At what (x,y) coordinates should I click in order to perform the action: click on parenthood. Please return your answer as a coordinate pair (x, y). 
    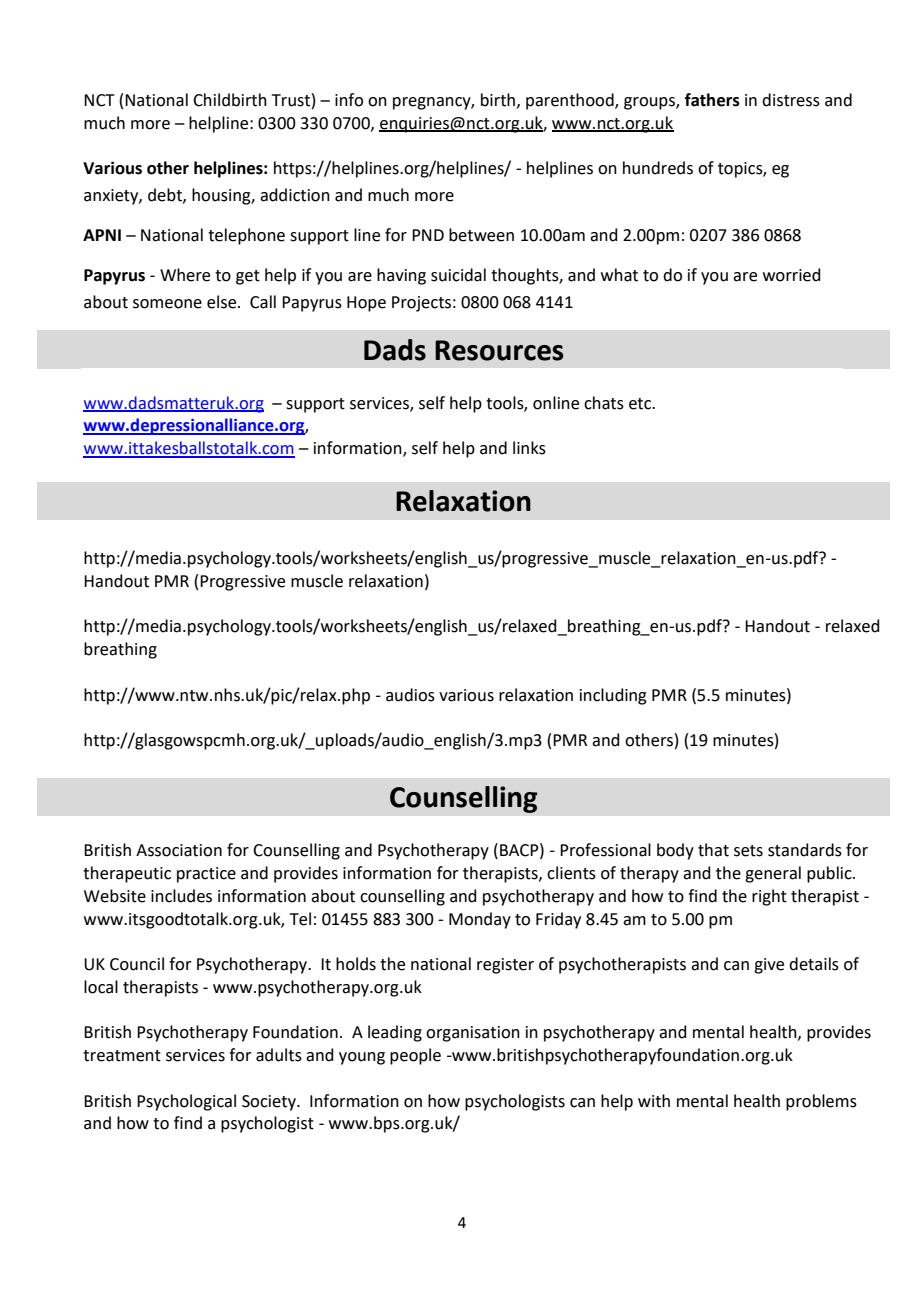
    Looking at the image, I should click on (571, 101).
